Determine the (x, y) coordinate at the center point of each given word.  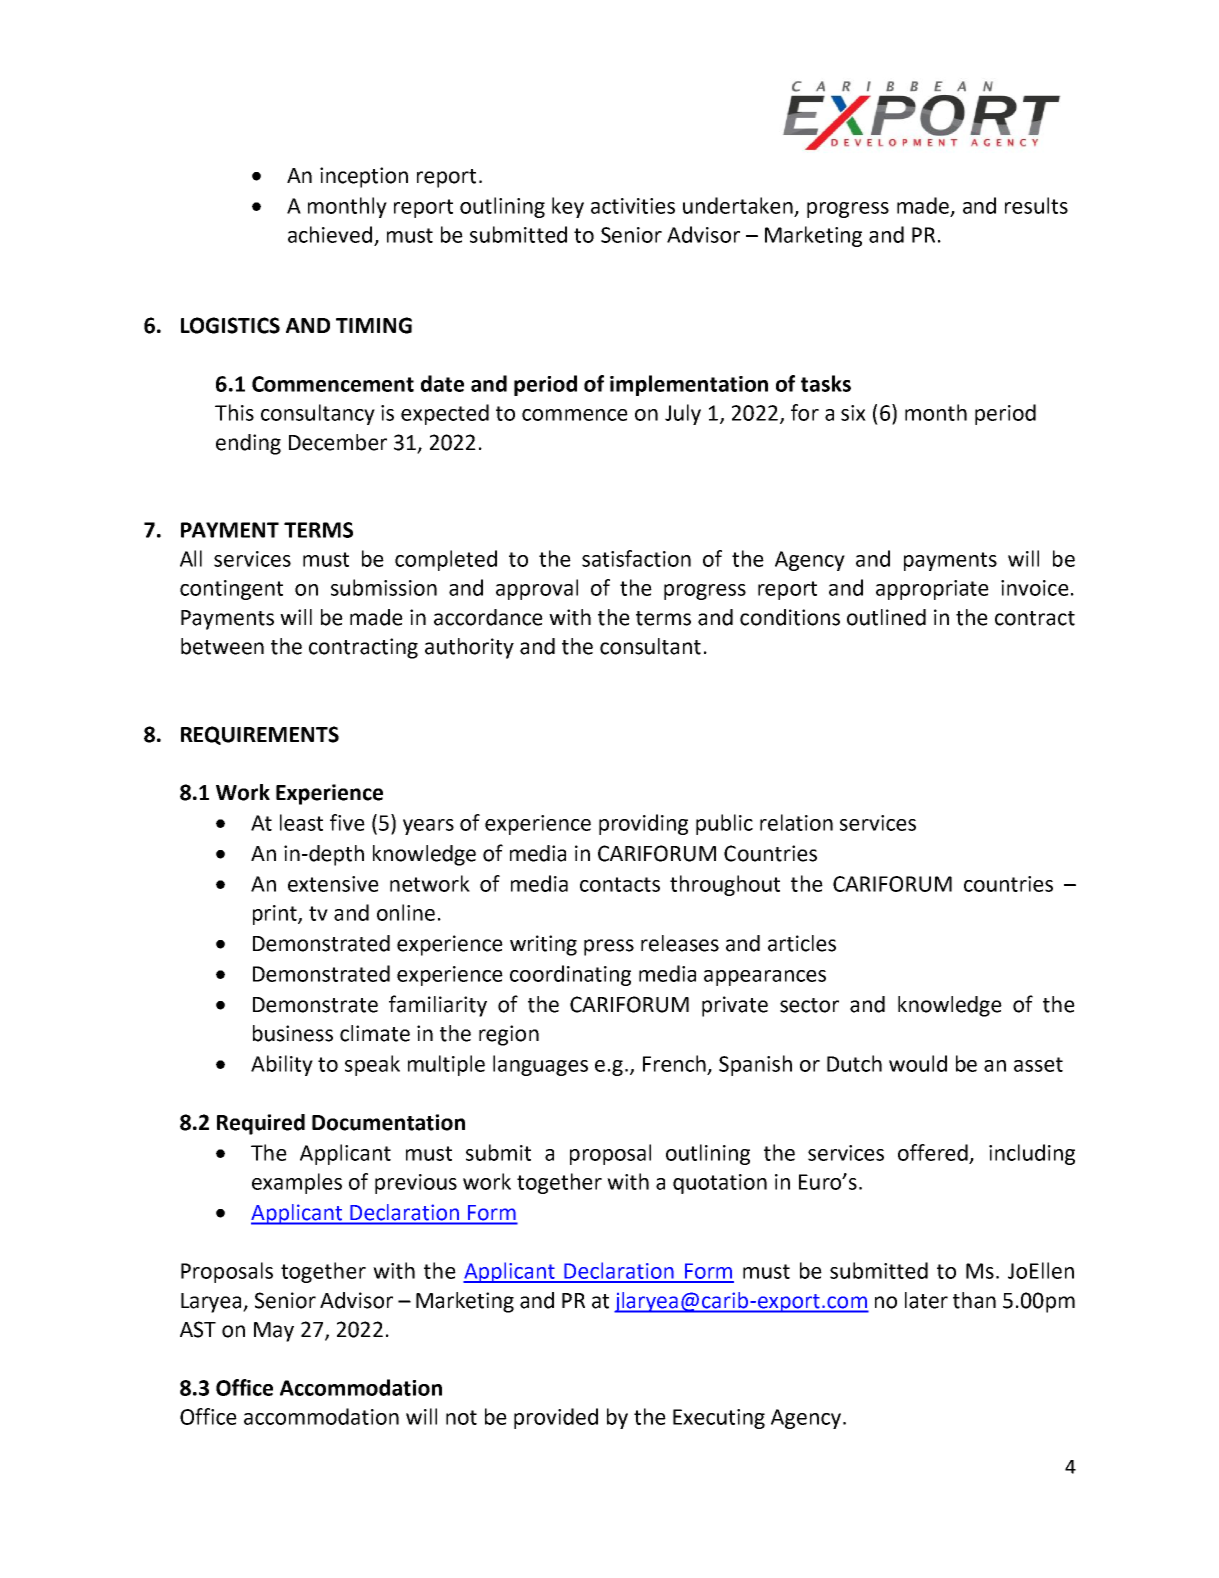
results (1036, 205)
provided (556, 1418)
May (274, 1332)
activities (633, 206)
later (926, 1300)
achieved (330, 234)
